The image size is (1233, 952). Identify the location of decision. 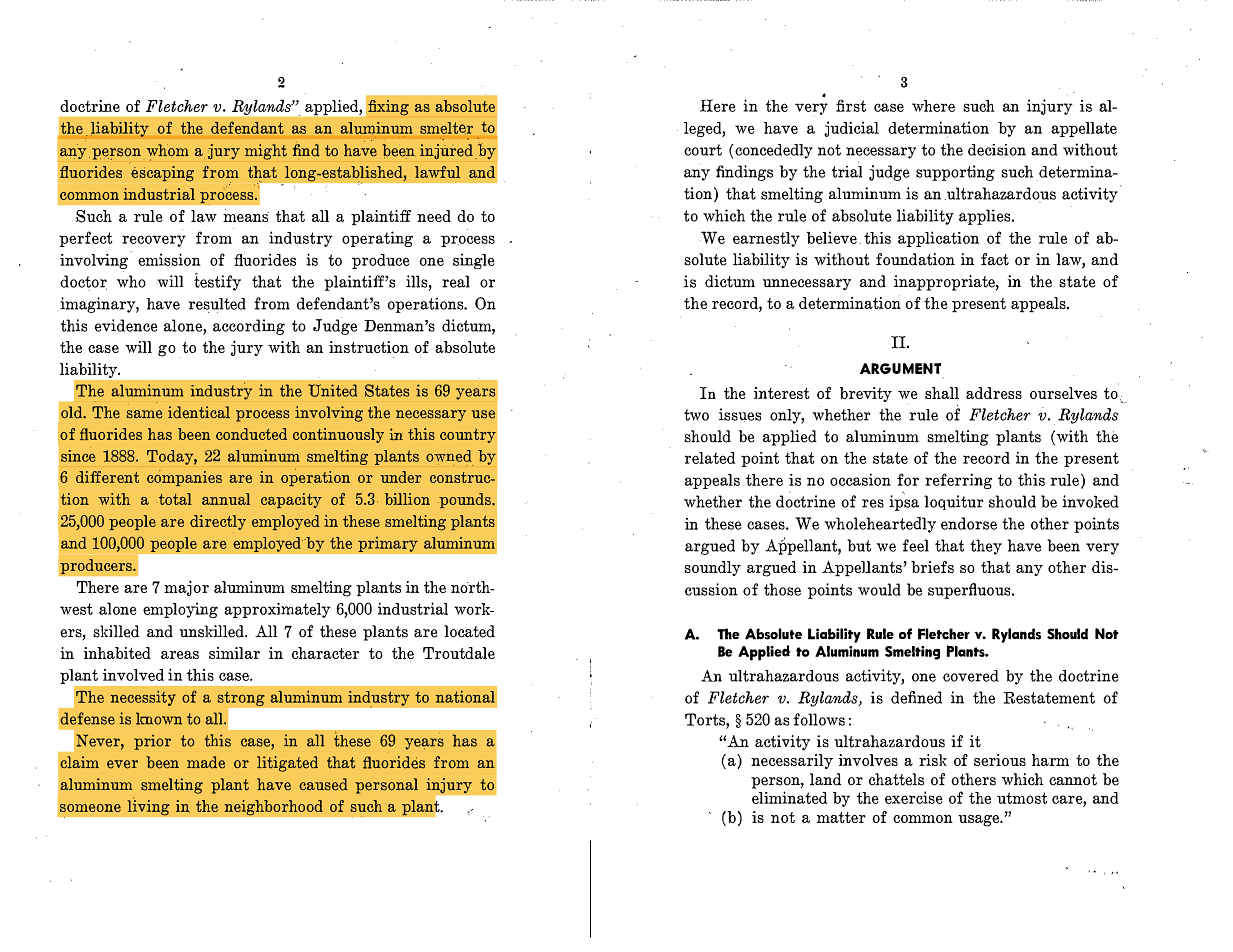
(997, 150).
